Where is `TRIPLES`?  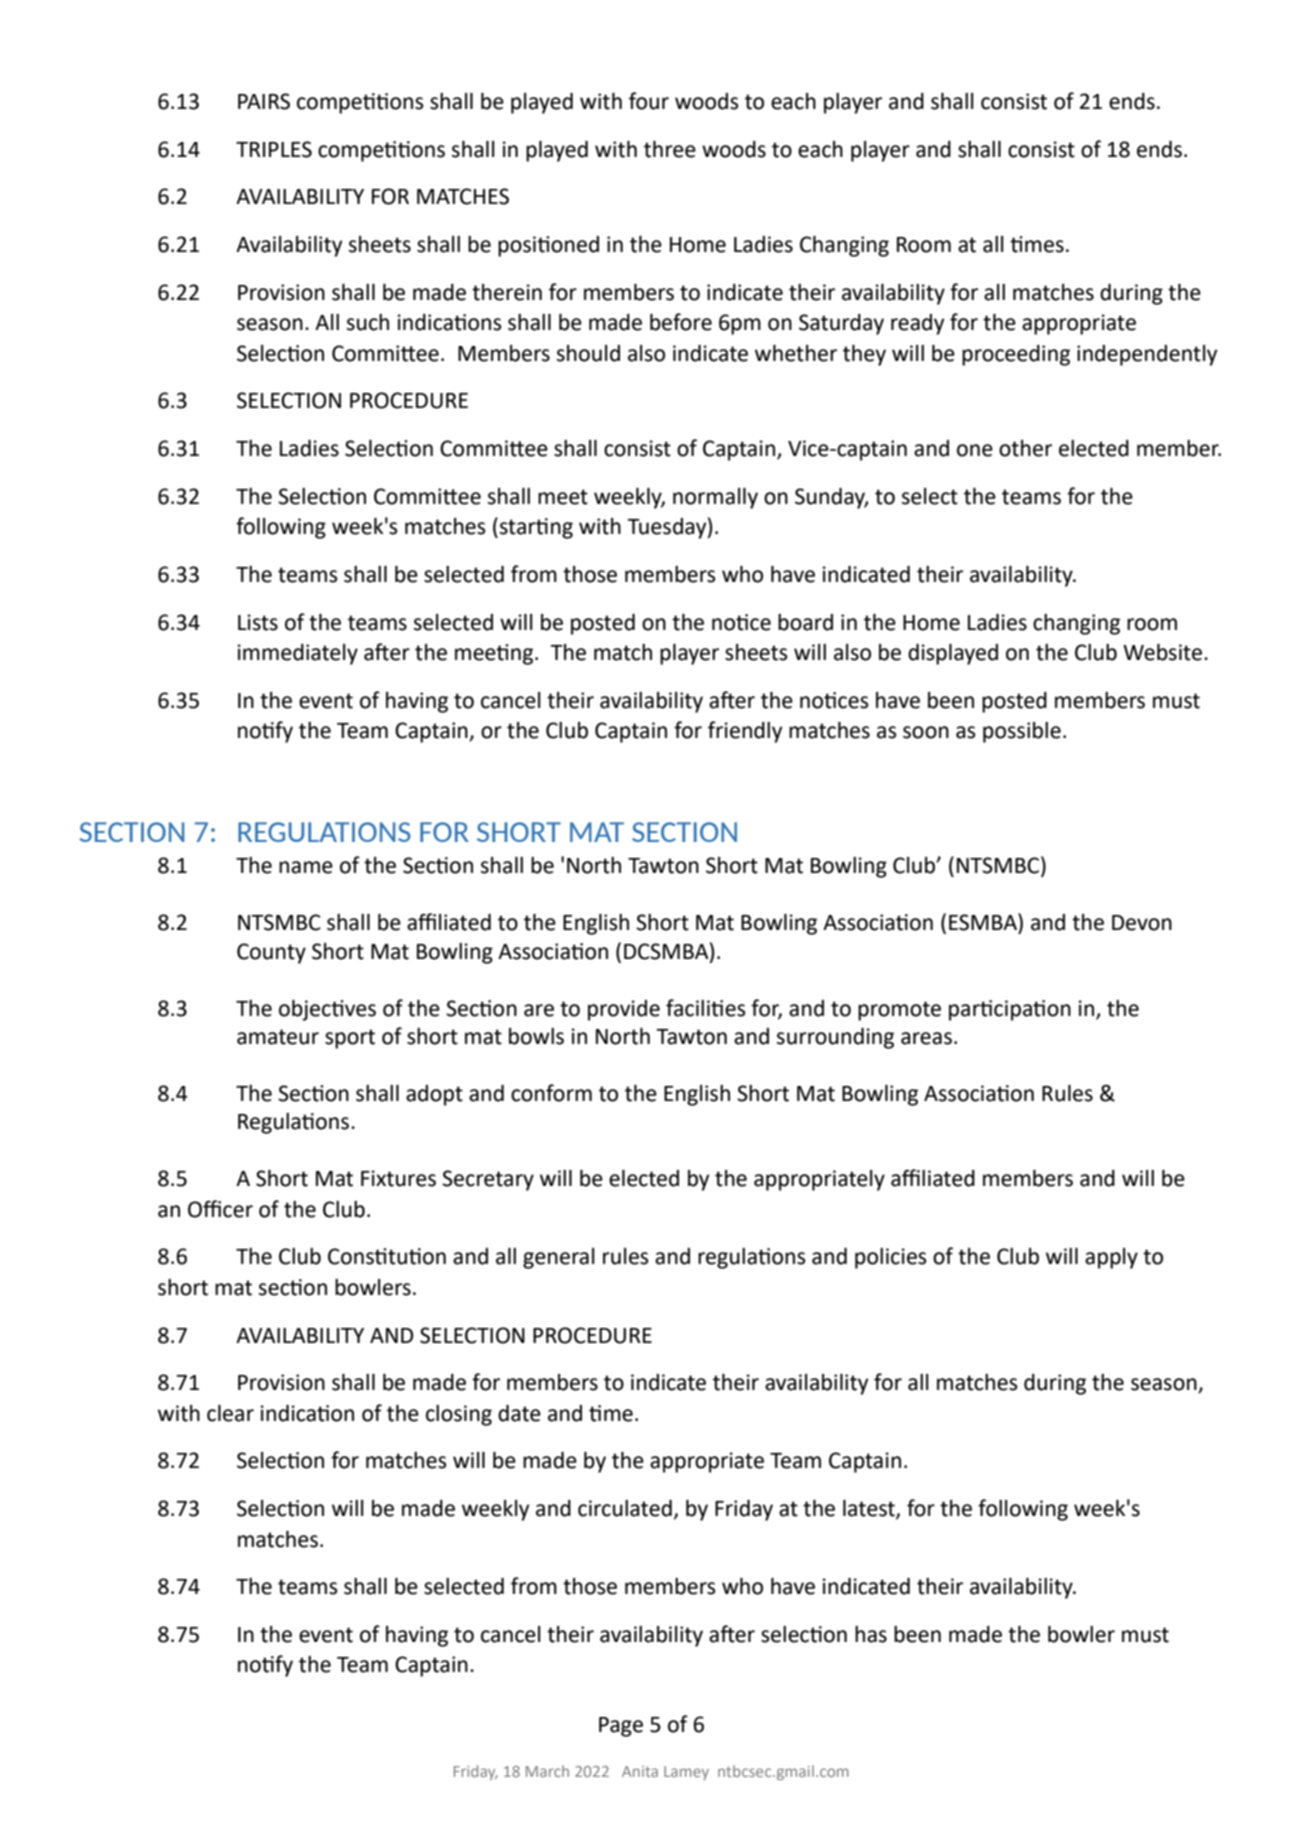 TRIPLES is located at coordinates (274, 149).
